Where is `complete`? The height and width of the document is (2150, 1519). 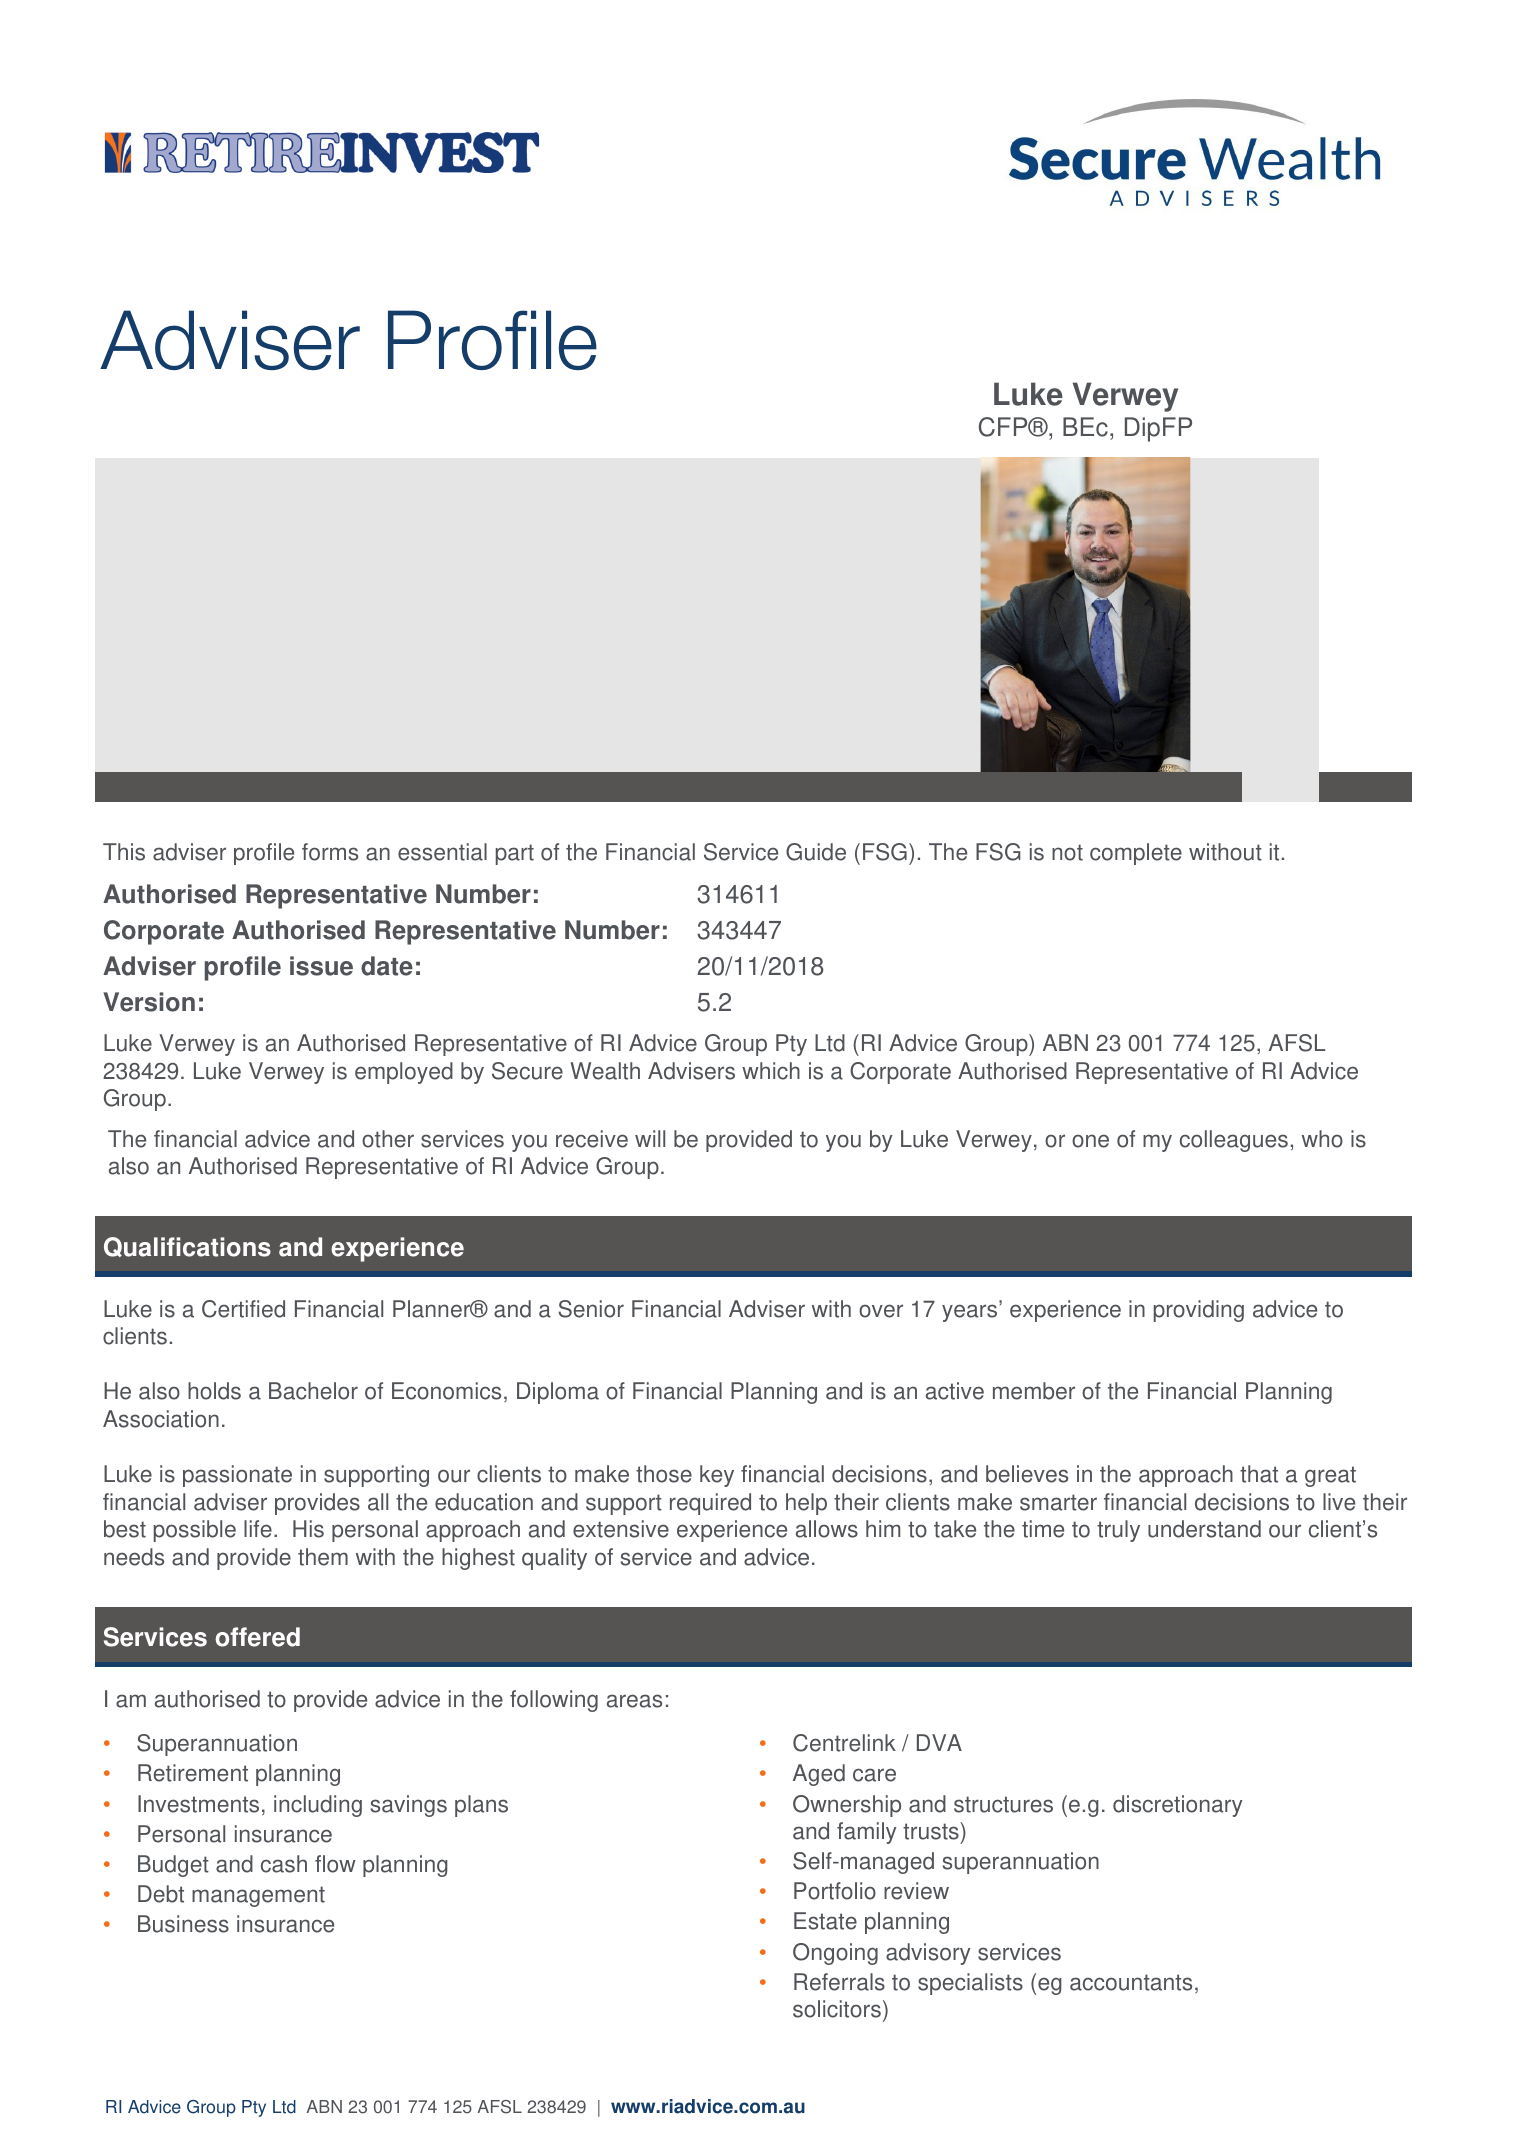
complete is located at coordinates (1136, 854).
